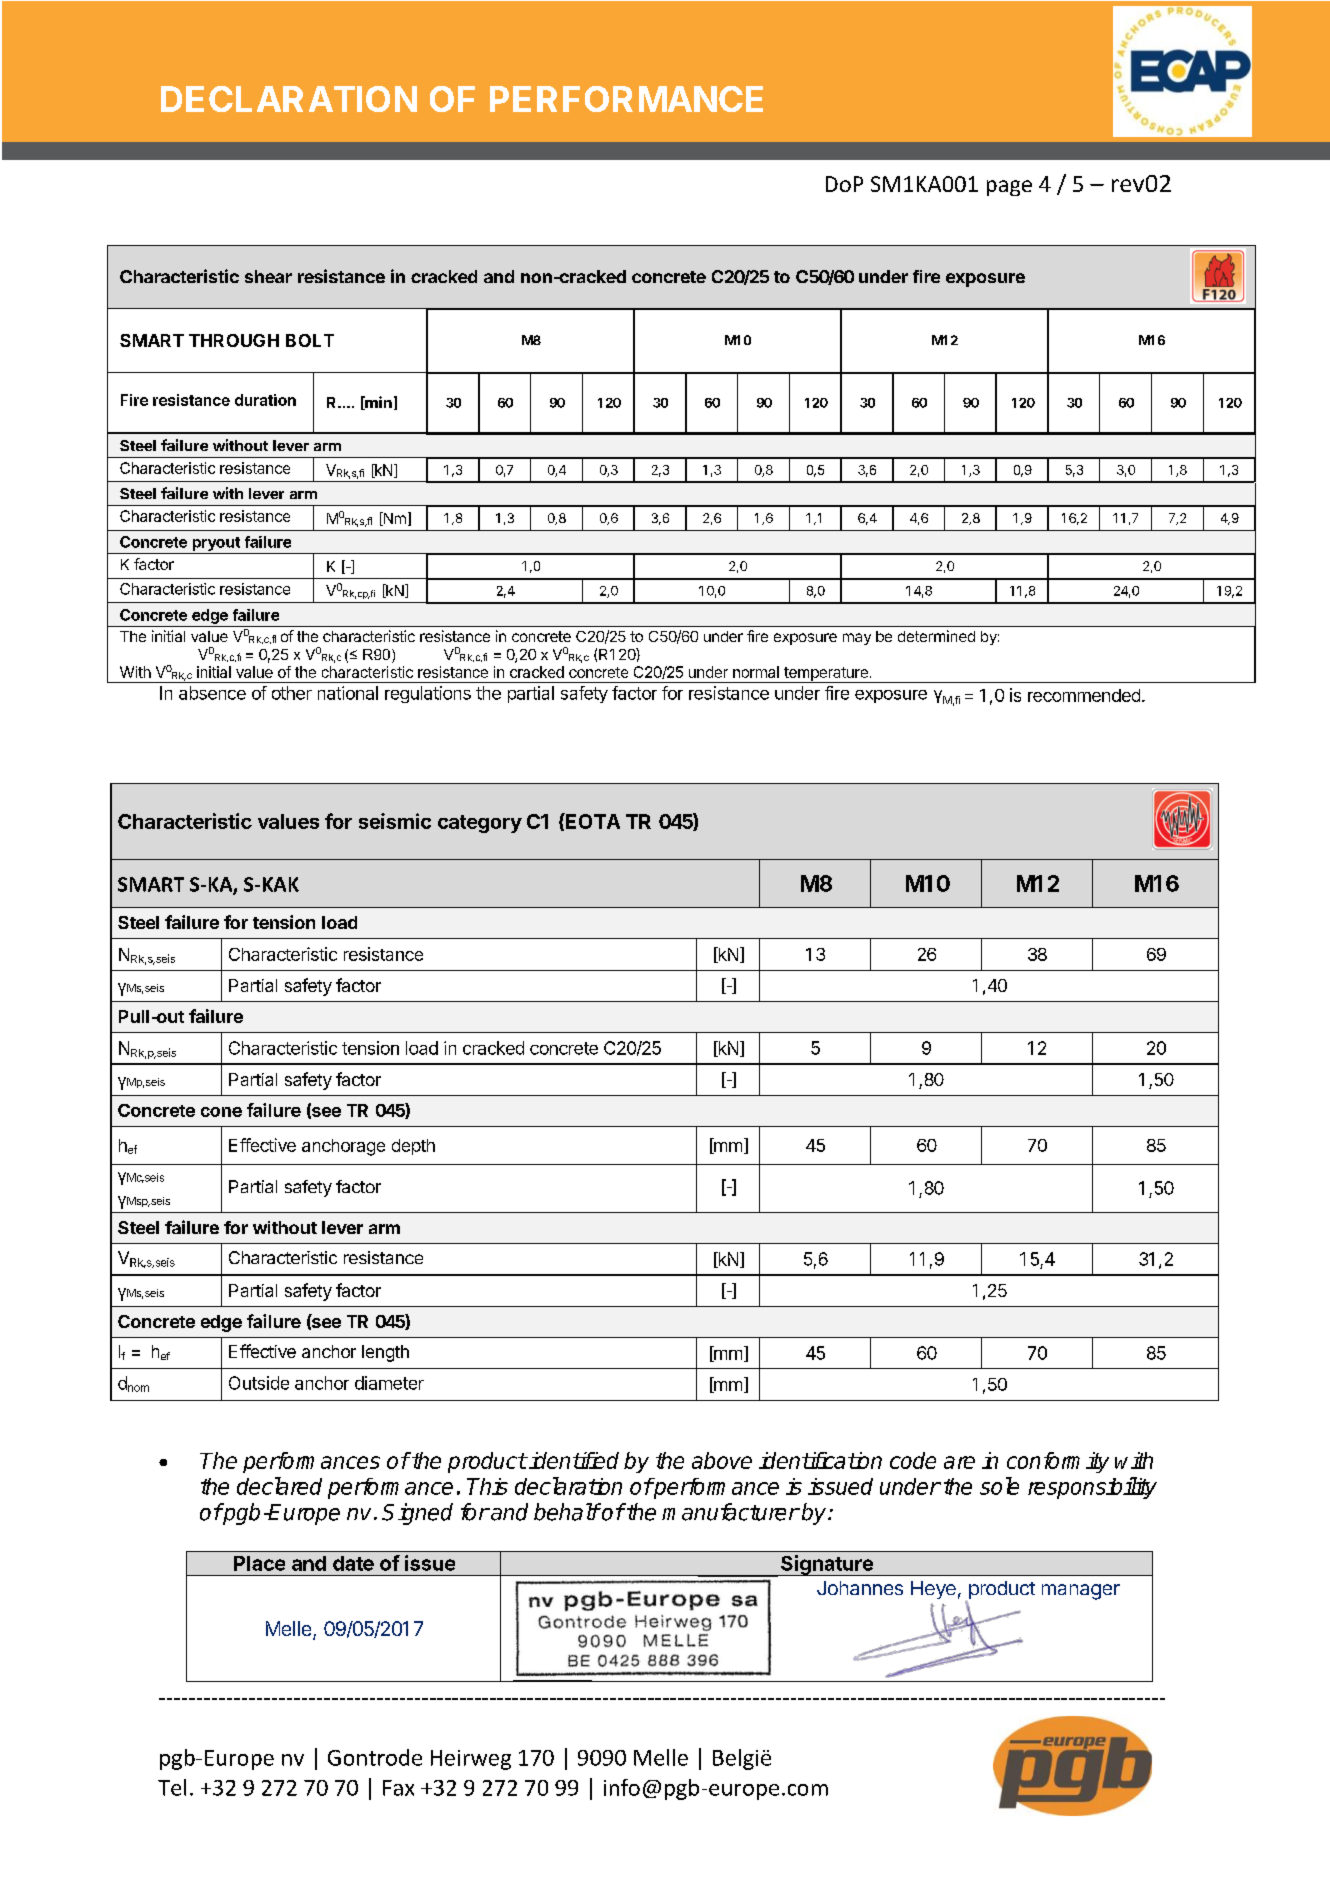 The height and width of the screenshot is (1881, 1330). What do you see at coordinates (268, 276) in the screenshot?
I see `shear` at bounding box center [268, 276].
